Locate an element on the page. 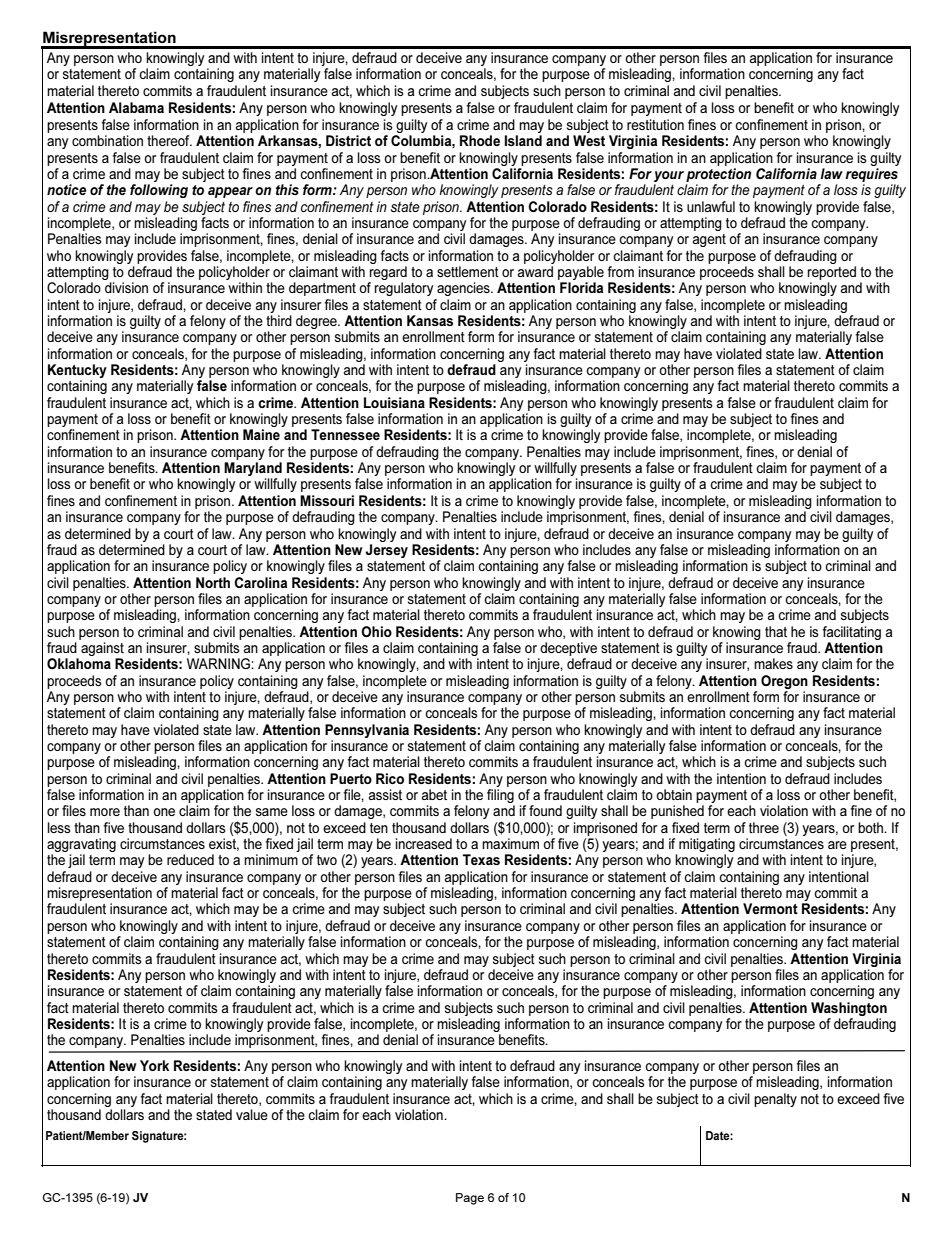 The image size is (952, 1233). that is located at coordinates (776, 631).
